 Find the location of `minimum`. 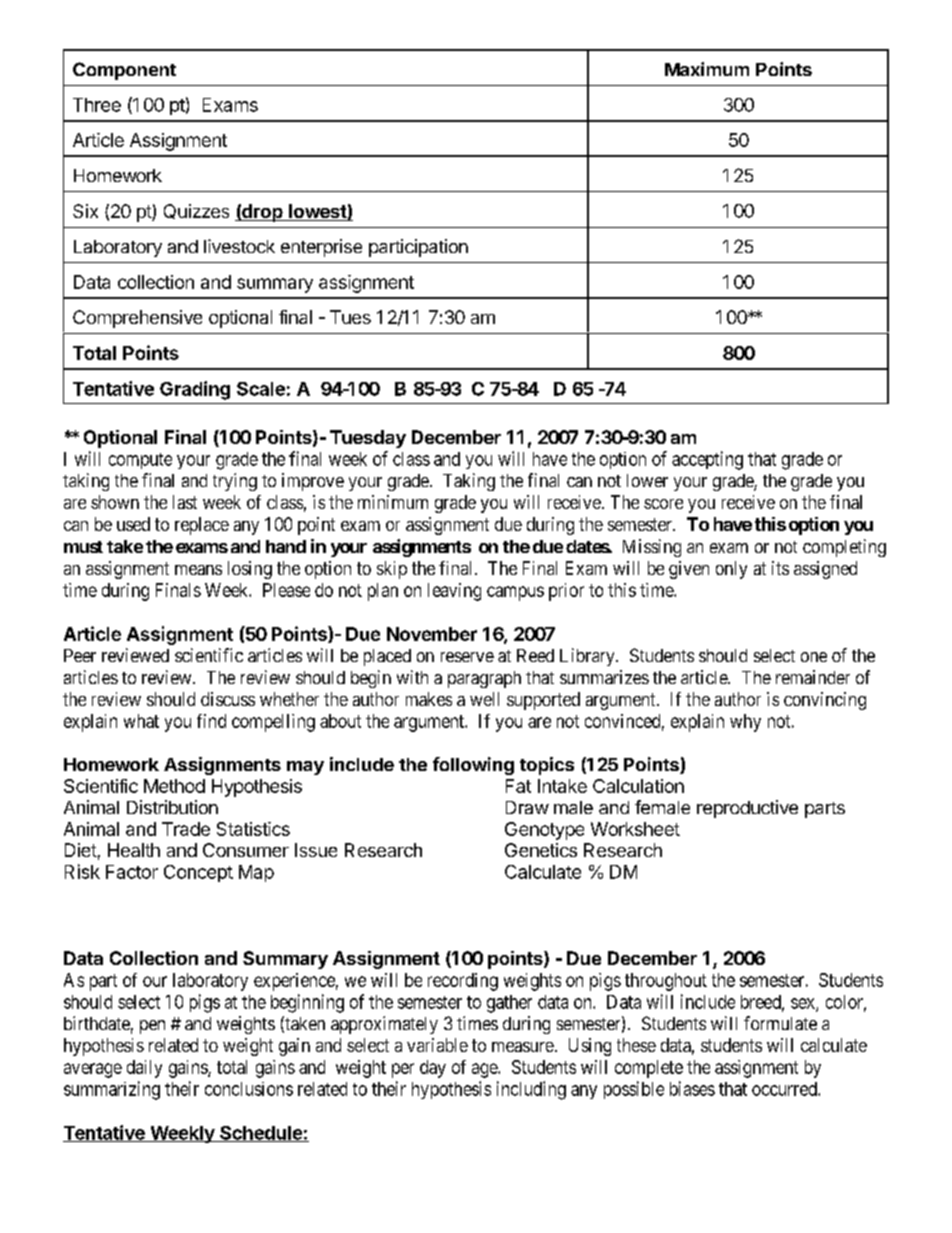

minimum is located at coordinates (393, 502).
